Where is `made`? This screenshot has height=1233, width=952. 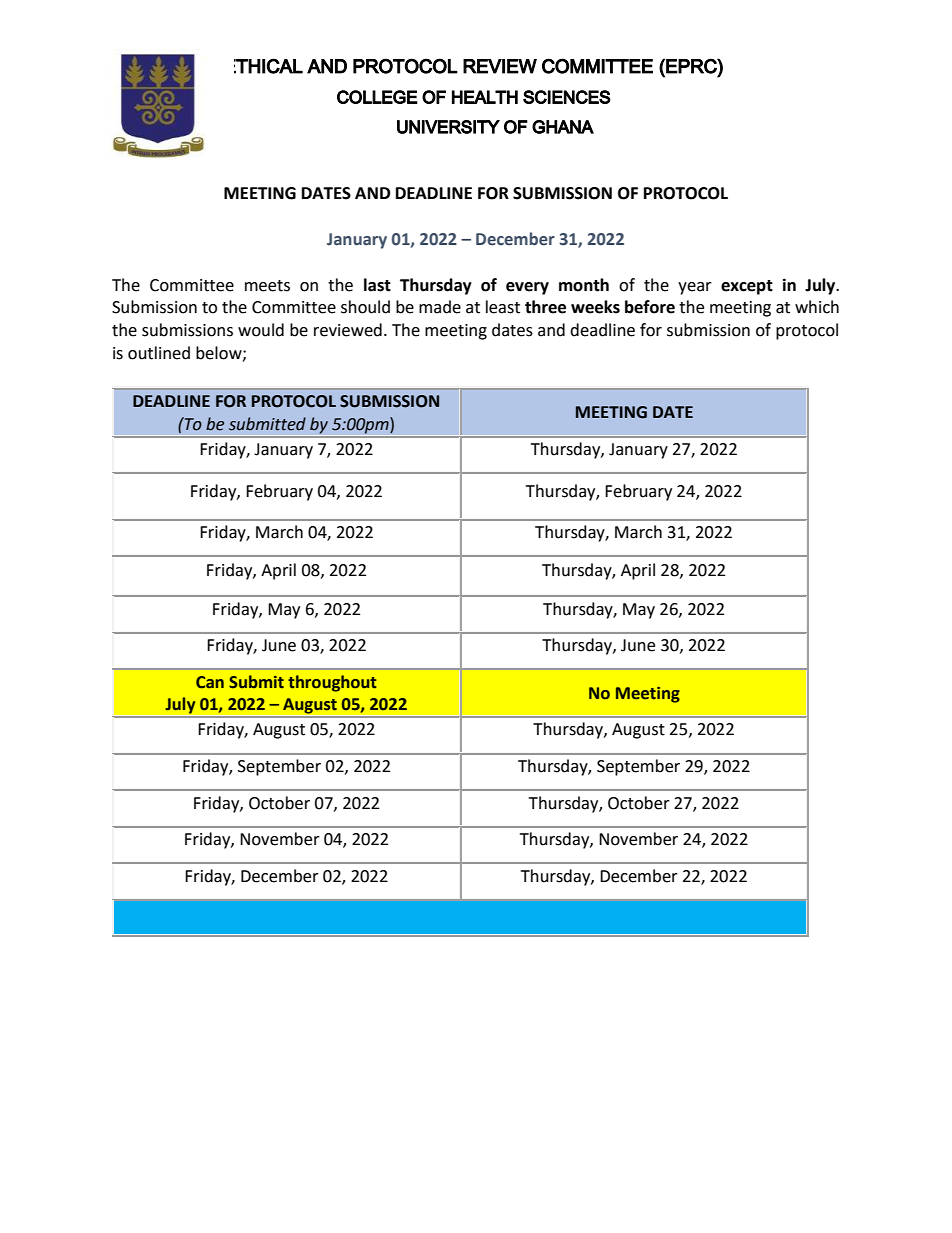
made is located at coordinates (440, 307).
